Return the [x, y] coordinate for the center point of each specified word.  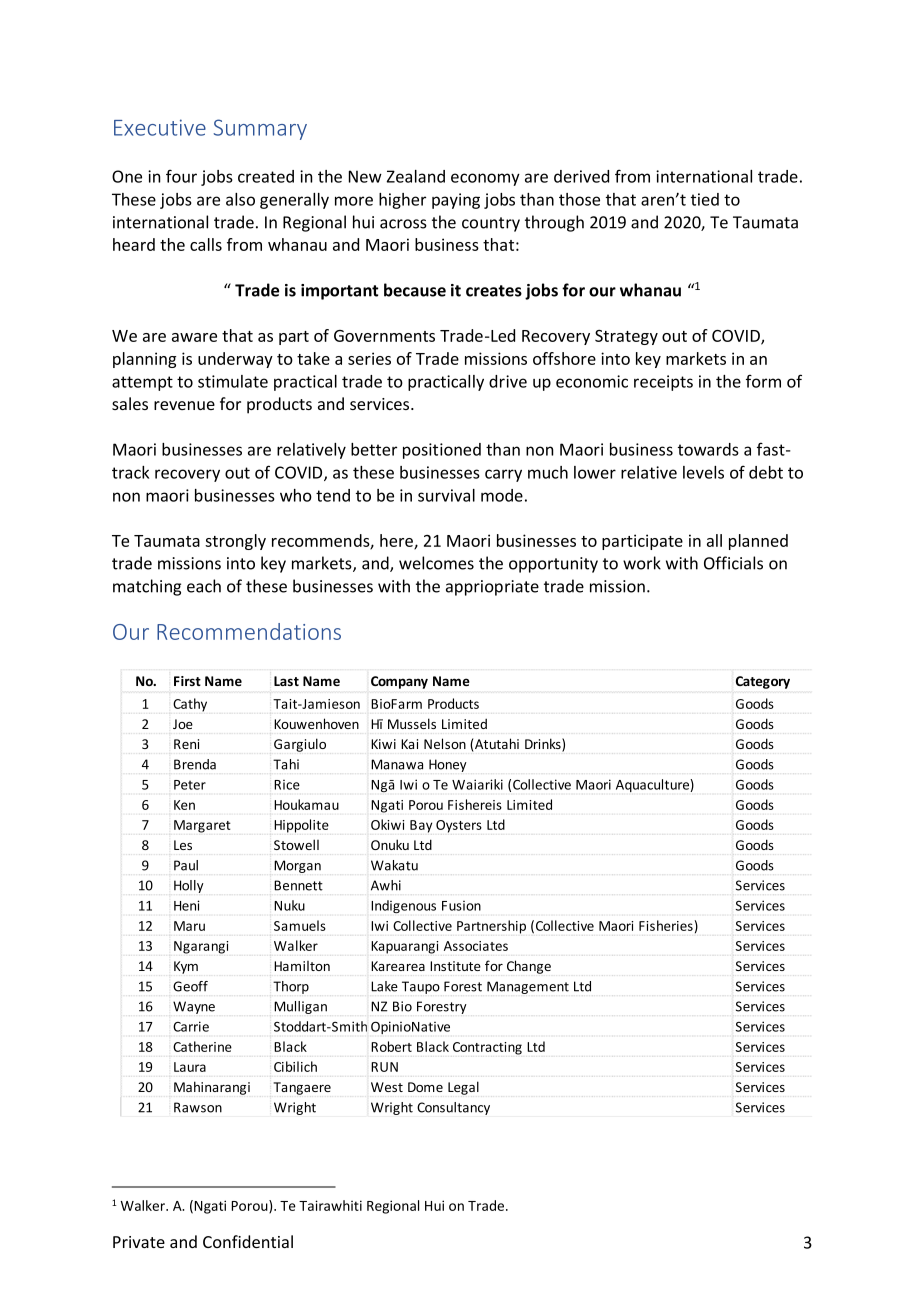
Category [763, 682]
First [187, 681]
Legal [463, 1088]
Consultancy [453, 1108]
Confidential [248, 1241]
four [181, 176]
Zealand [415, 176]
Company [399, 682]
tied [705, 199]
